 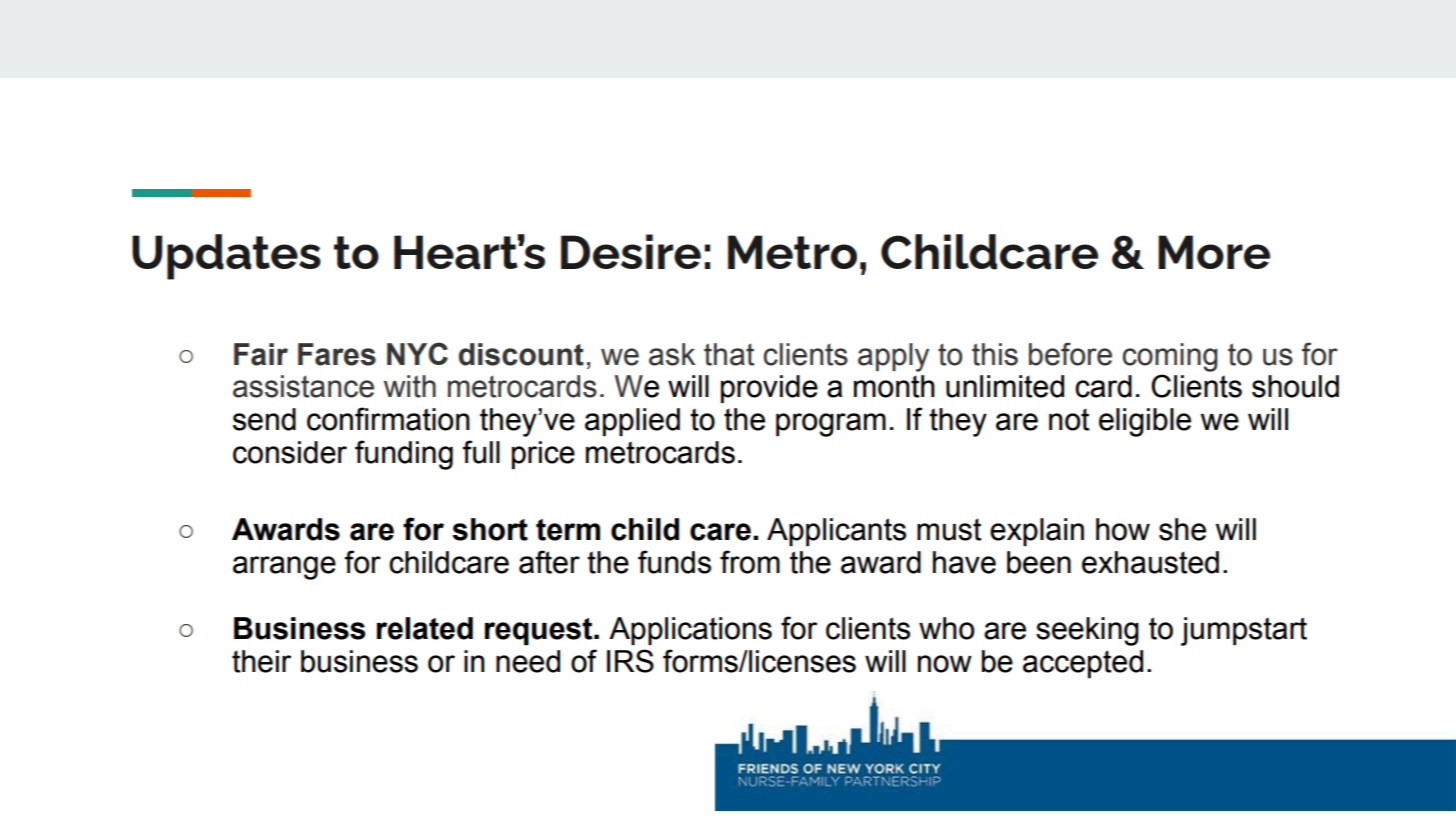 I want to click on program, so click(x=831, y=425).
